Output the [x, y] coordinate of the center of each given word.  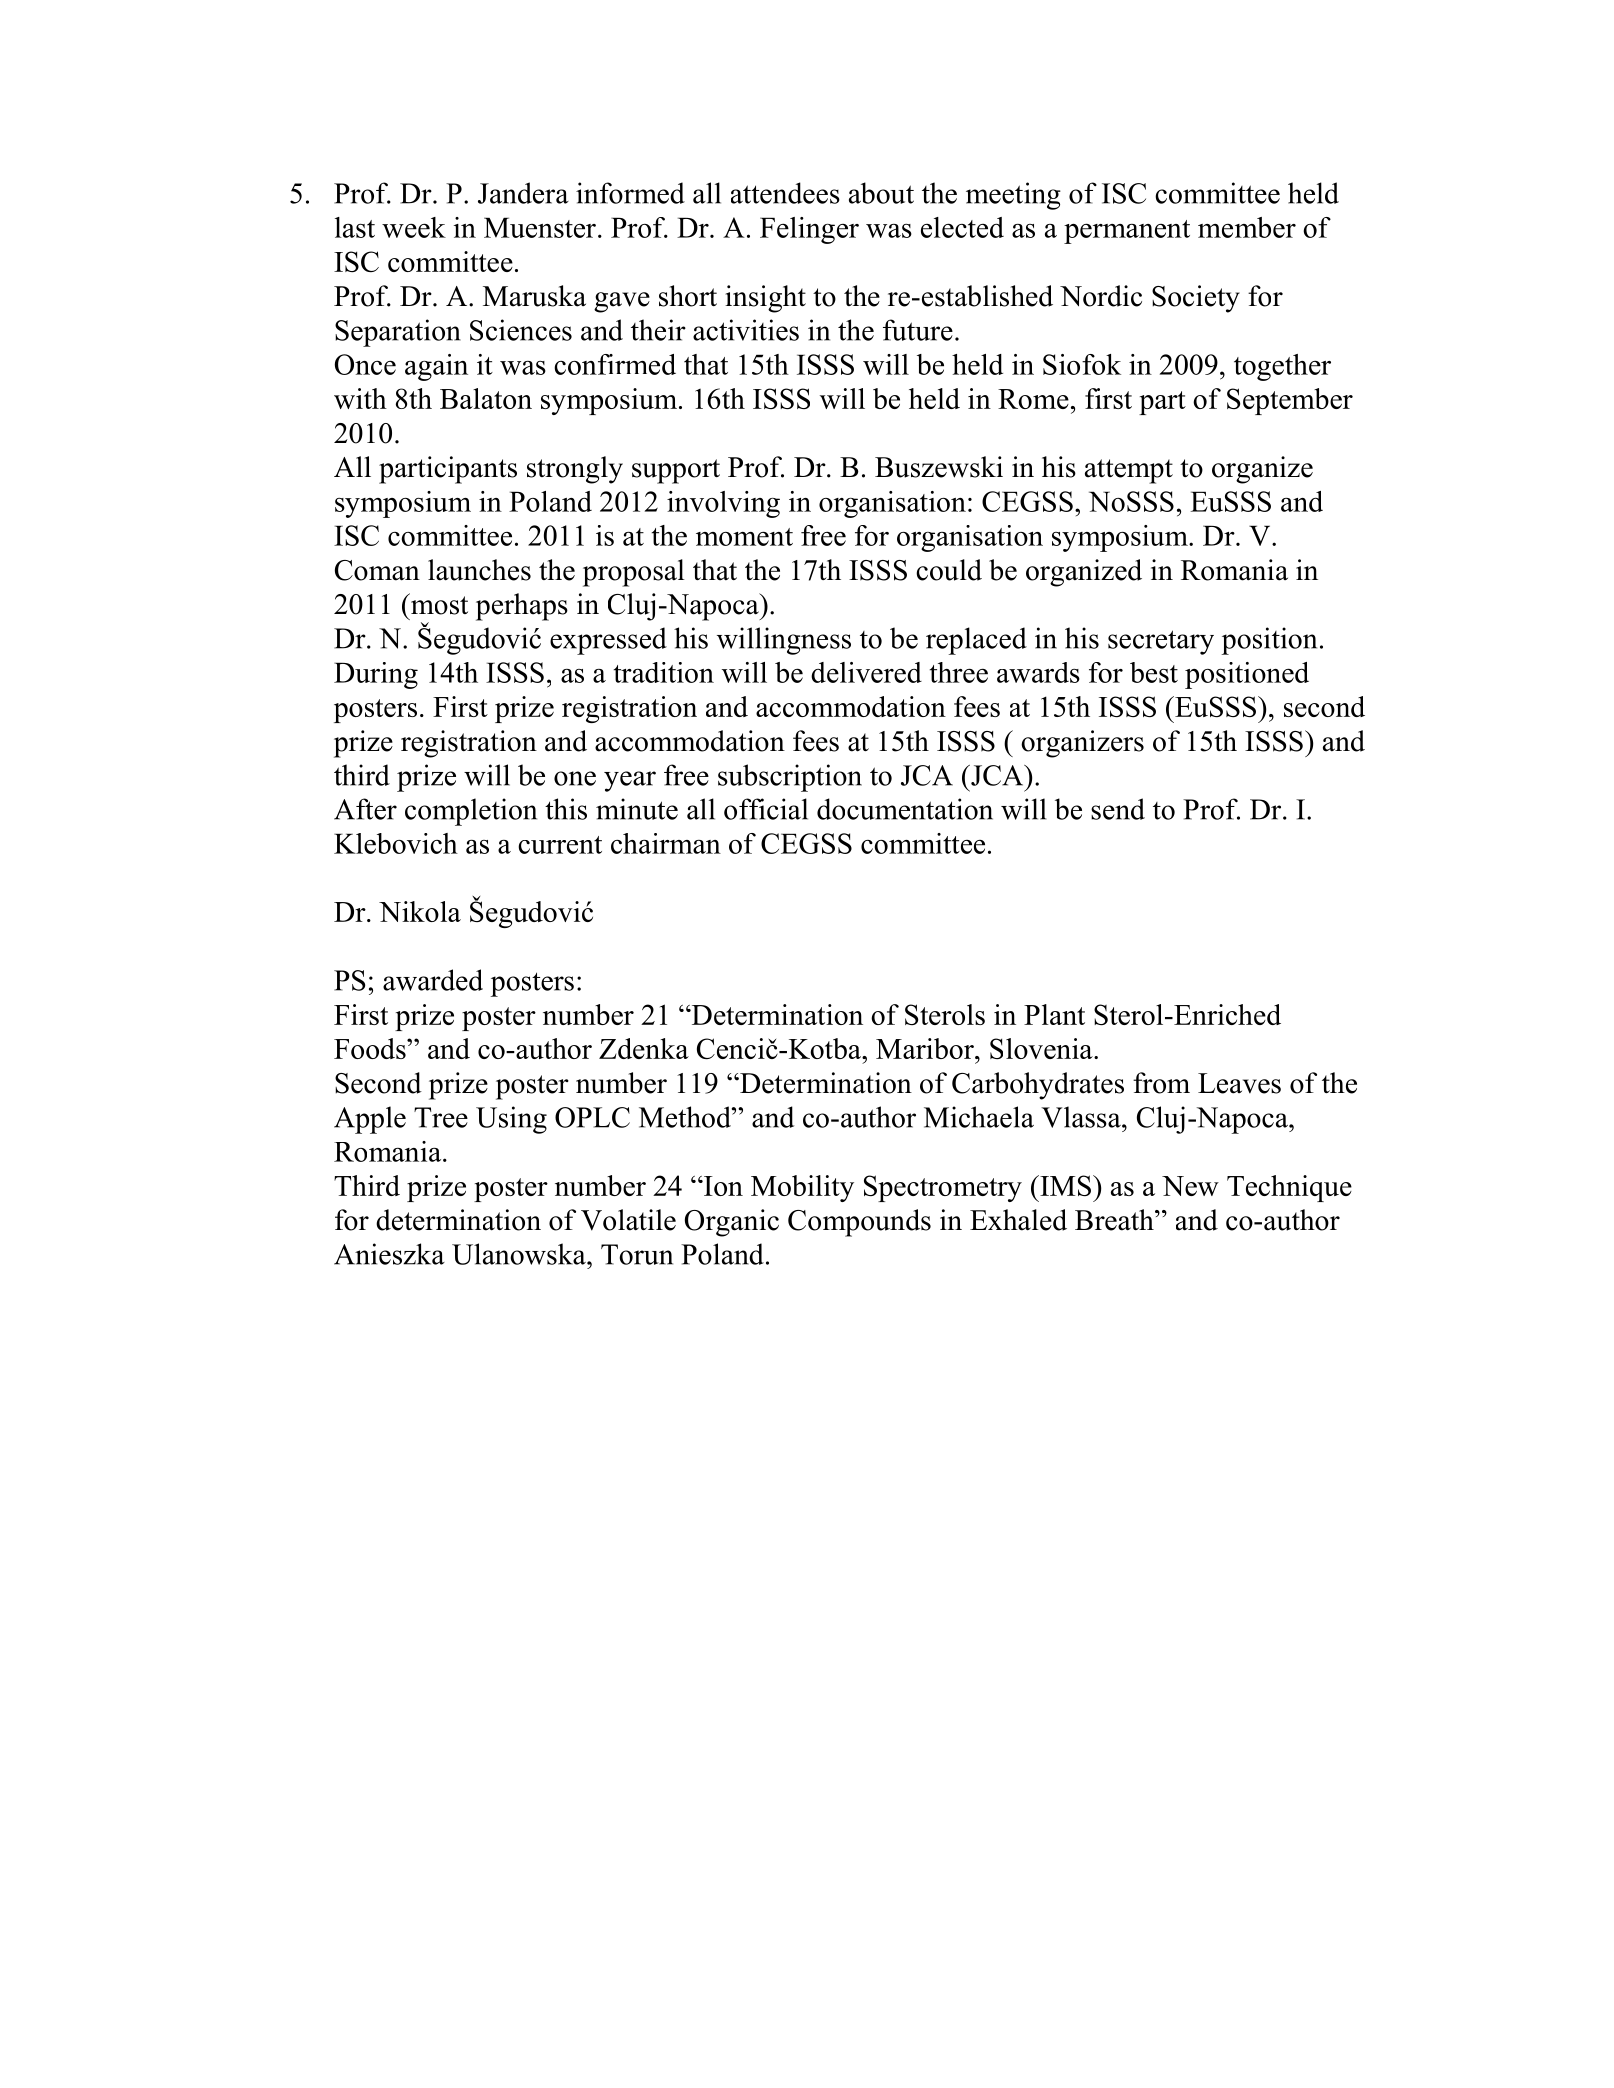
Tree [441, 1117]
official [766, 809]
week [414, 227]
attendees [785, 193]
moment [744, 537]
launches [479, 570]
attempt [1129, 471]
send [1118, 809]
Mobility [802, 1188]
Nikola [420, 911]
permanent [1127, 232]
